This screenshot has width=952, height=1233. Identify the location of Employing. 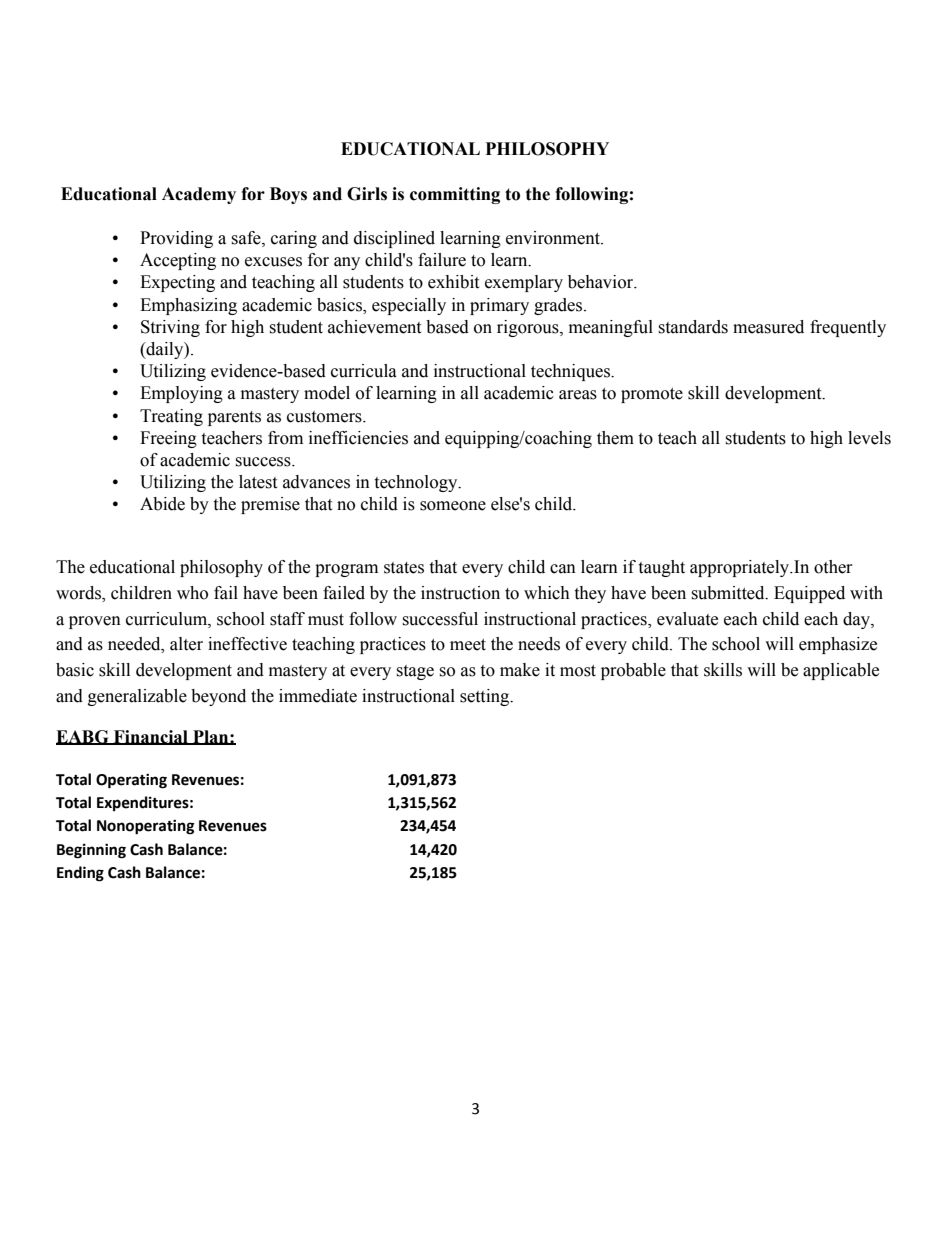
(181, 394).
